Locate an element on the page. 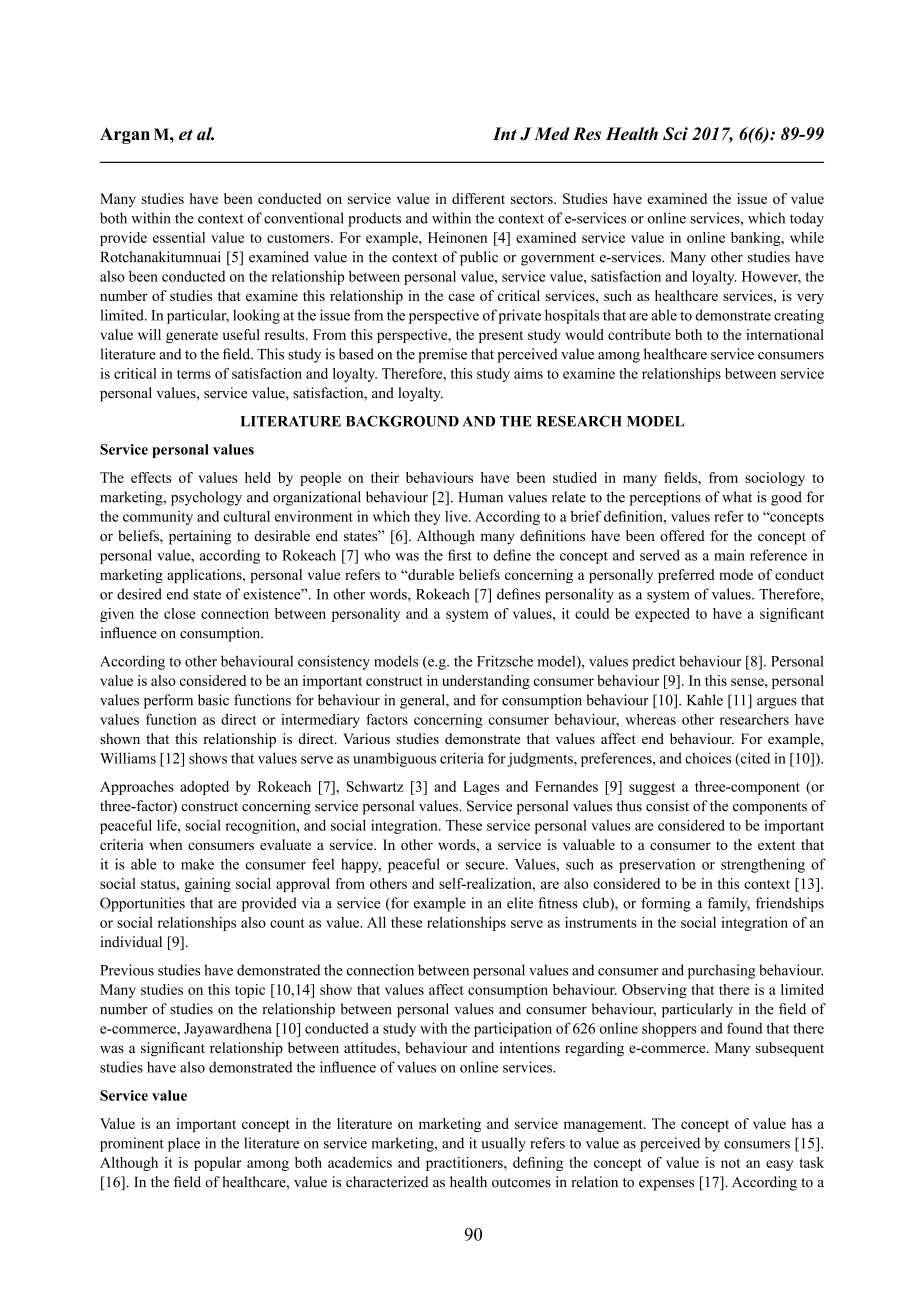 The width and height of the document is (924, 1308). Sci is located at coordinates (675, 134).
